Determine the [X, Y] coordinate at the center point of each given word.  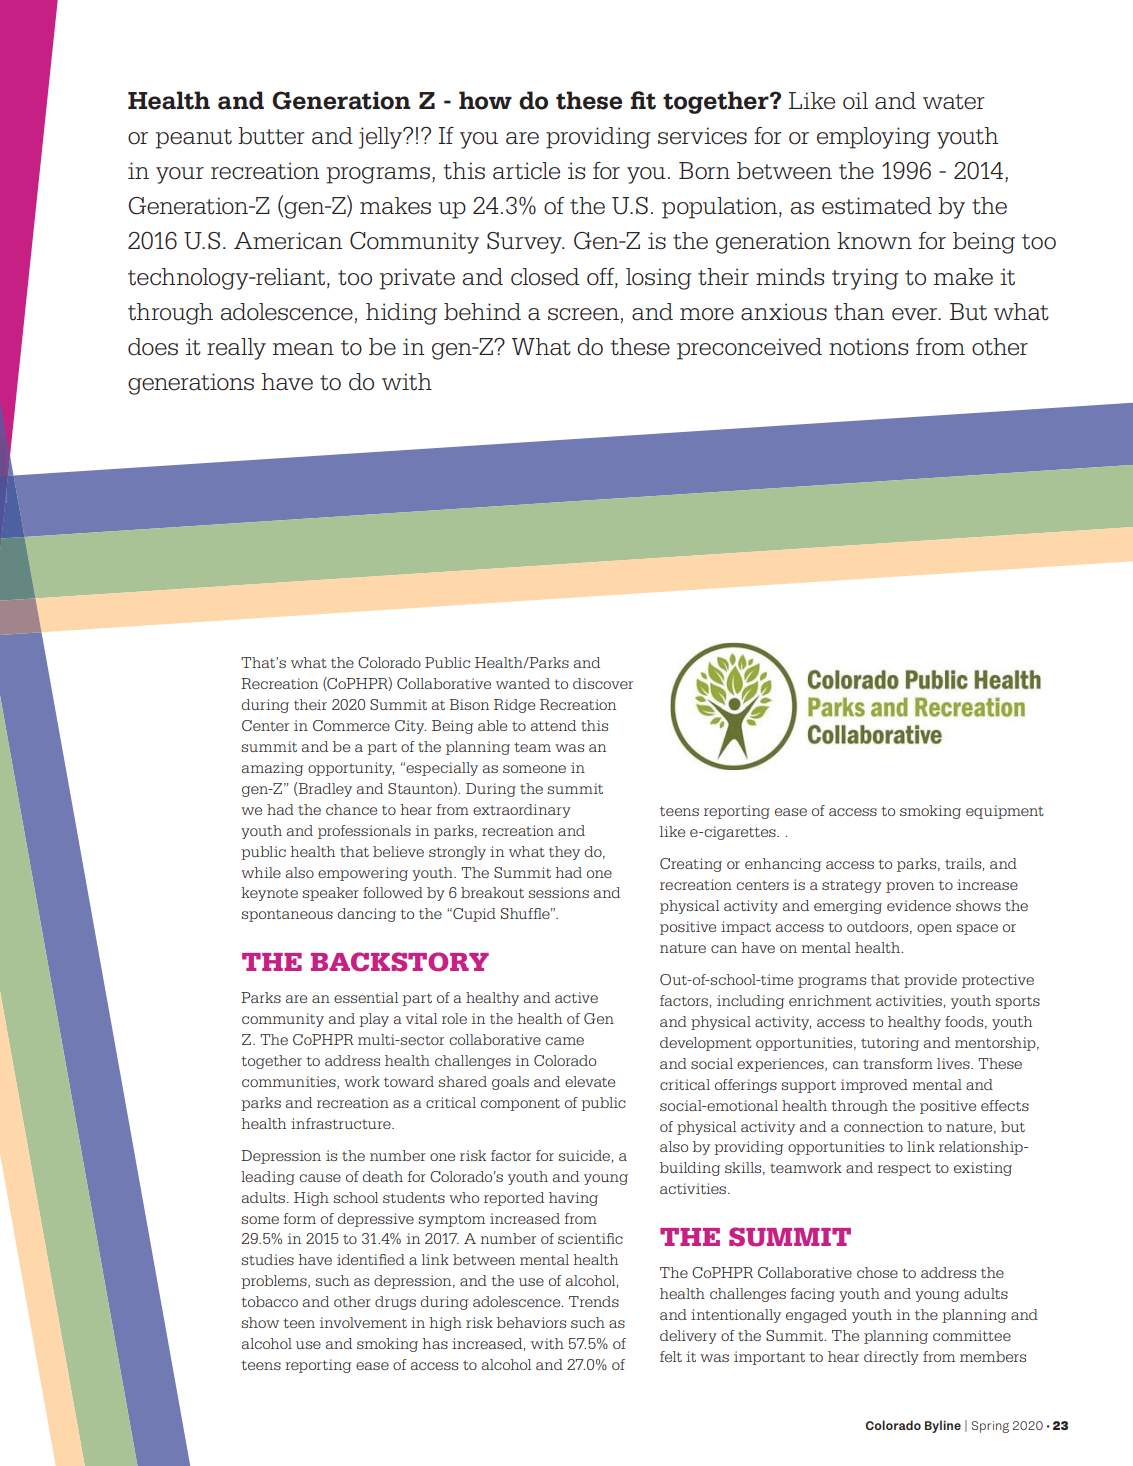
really [236, 349]
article [526, 171]
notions [868, 347]
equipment [1005, 812]
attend [553, 725]
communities [290, 1082]
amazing [272, 769]
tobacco [269, 1301]
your [180, 175]
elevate [590, 1081]
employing [873, 138]
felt [671, 1356]
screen [583, 314]
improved [874, 1086]
